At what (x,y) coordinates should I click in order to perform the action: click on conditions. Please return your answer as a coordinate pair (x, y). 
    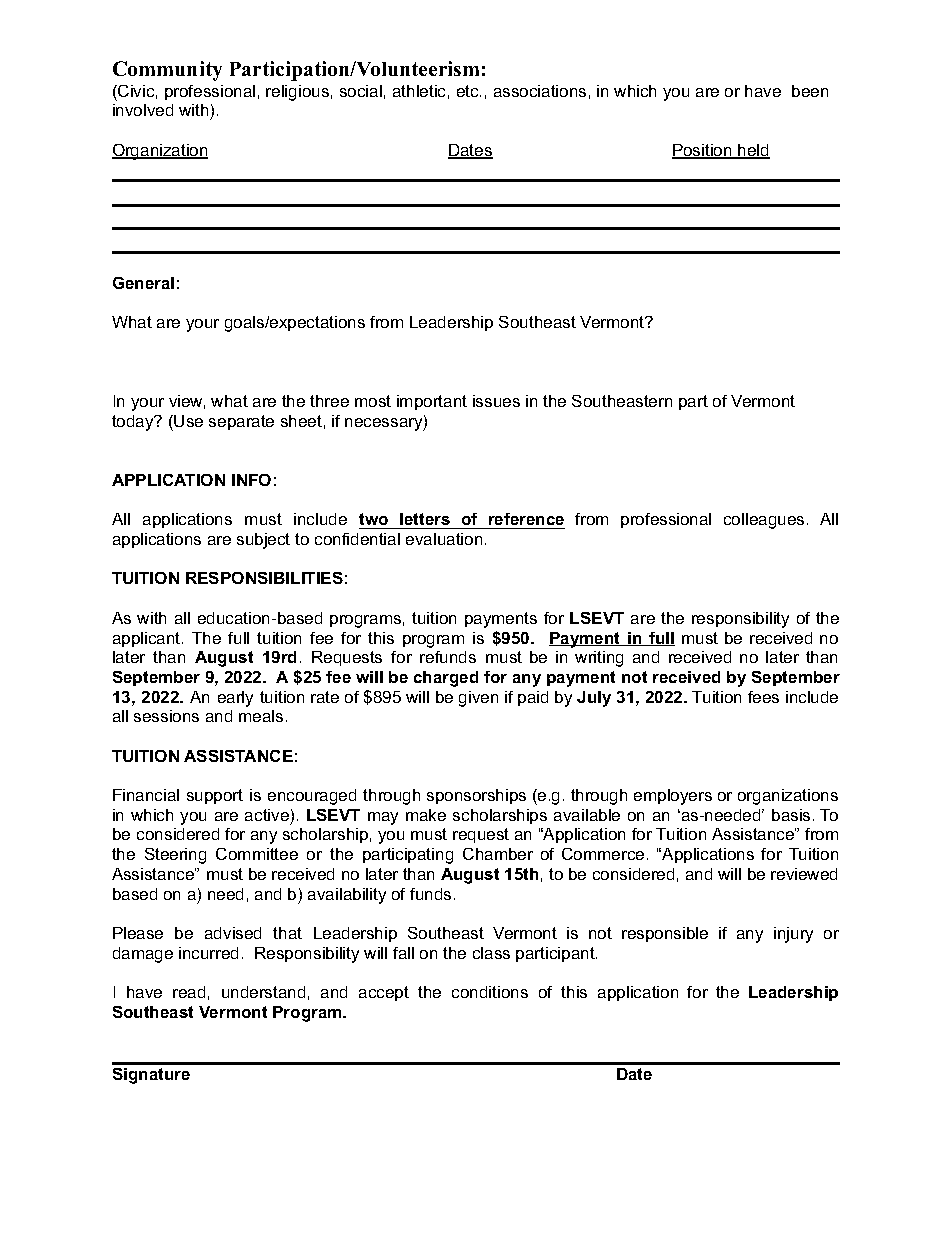
    Looking at the image, I should click on (490, 992).
